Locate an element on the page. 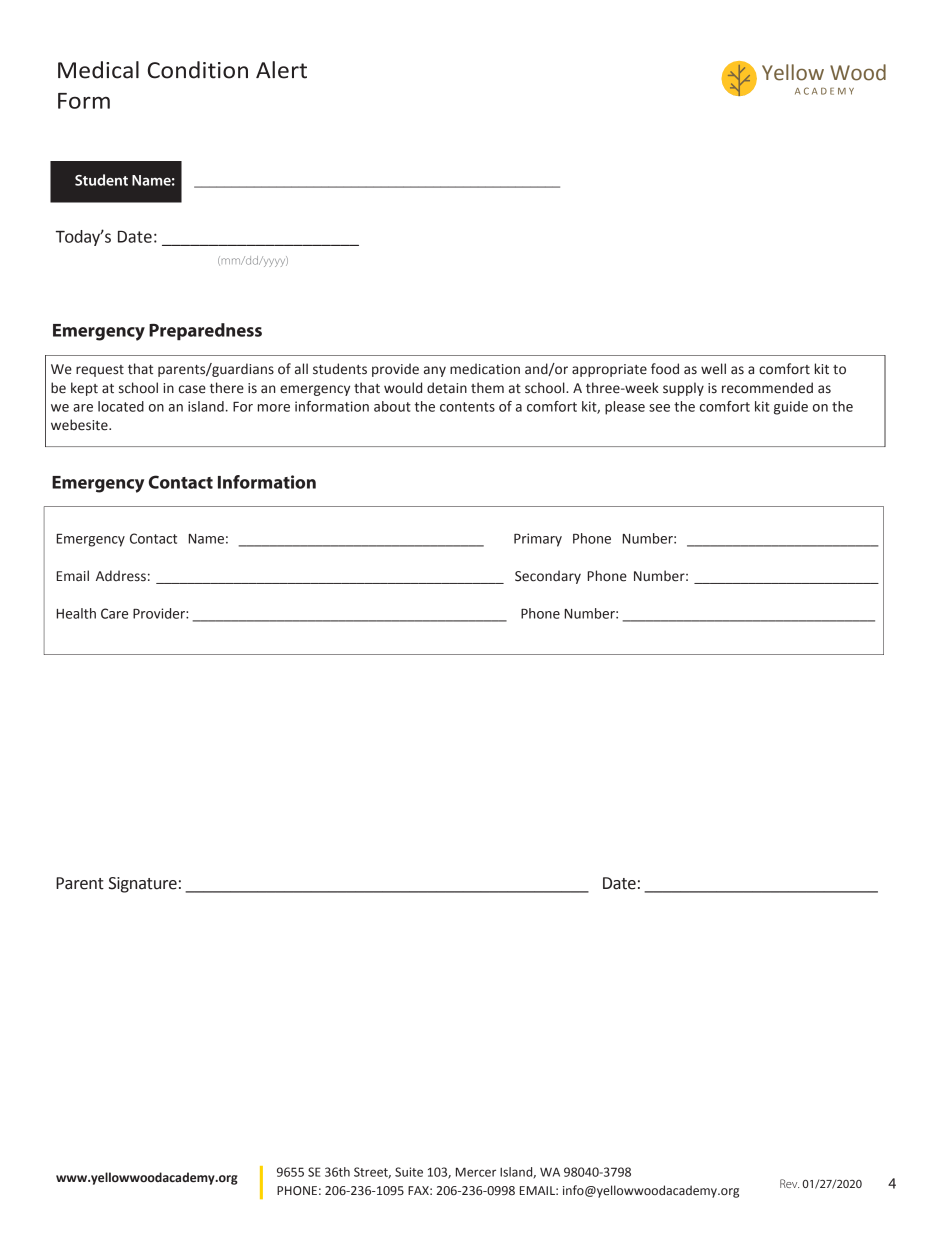  Primary is located at coordinates (538, 540).
